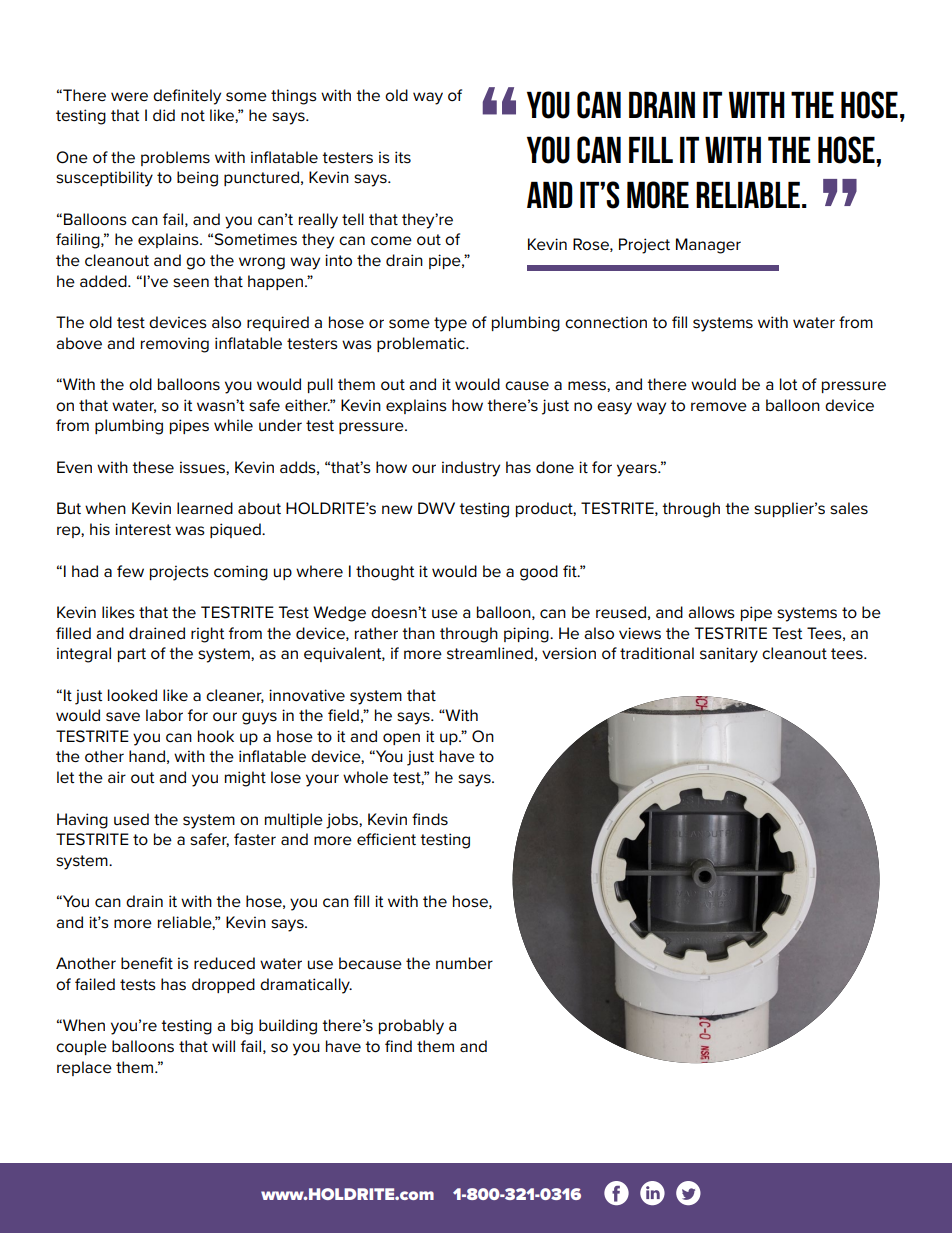  Describe the element at coordinates (403, 157) in the screenshot. I see `its` at that location.
